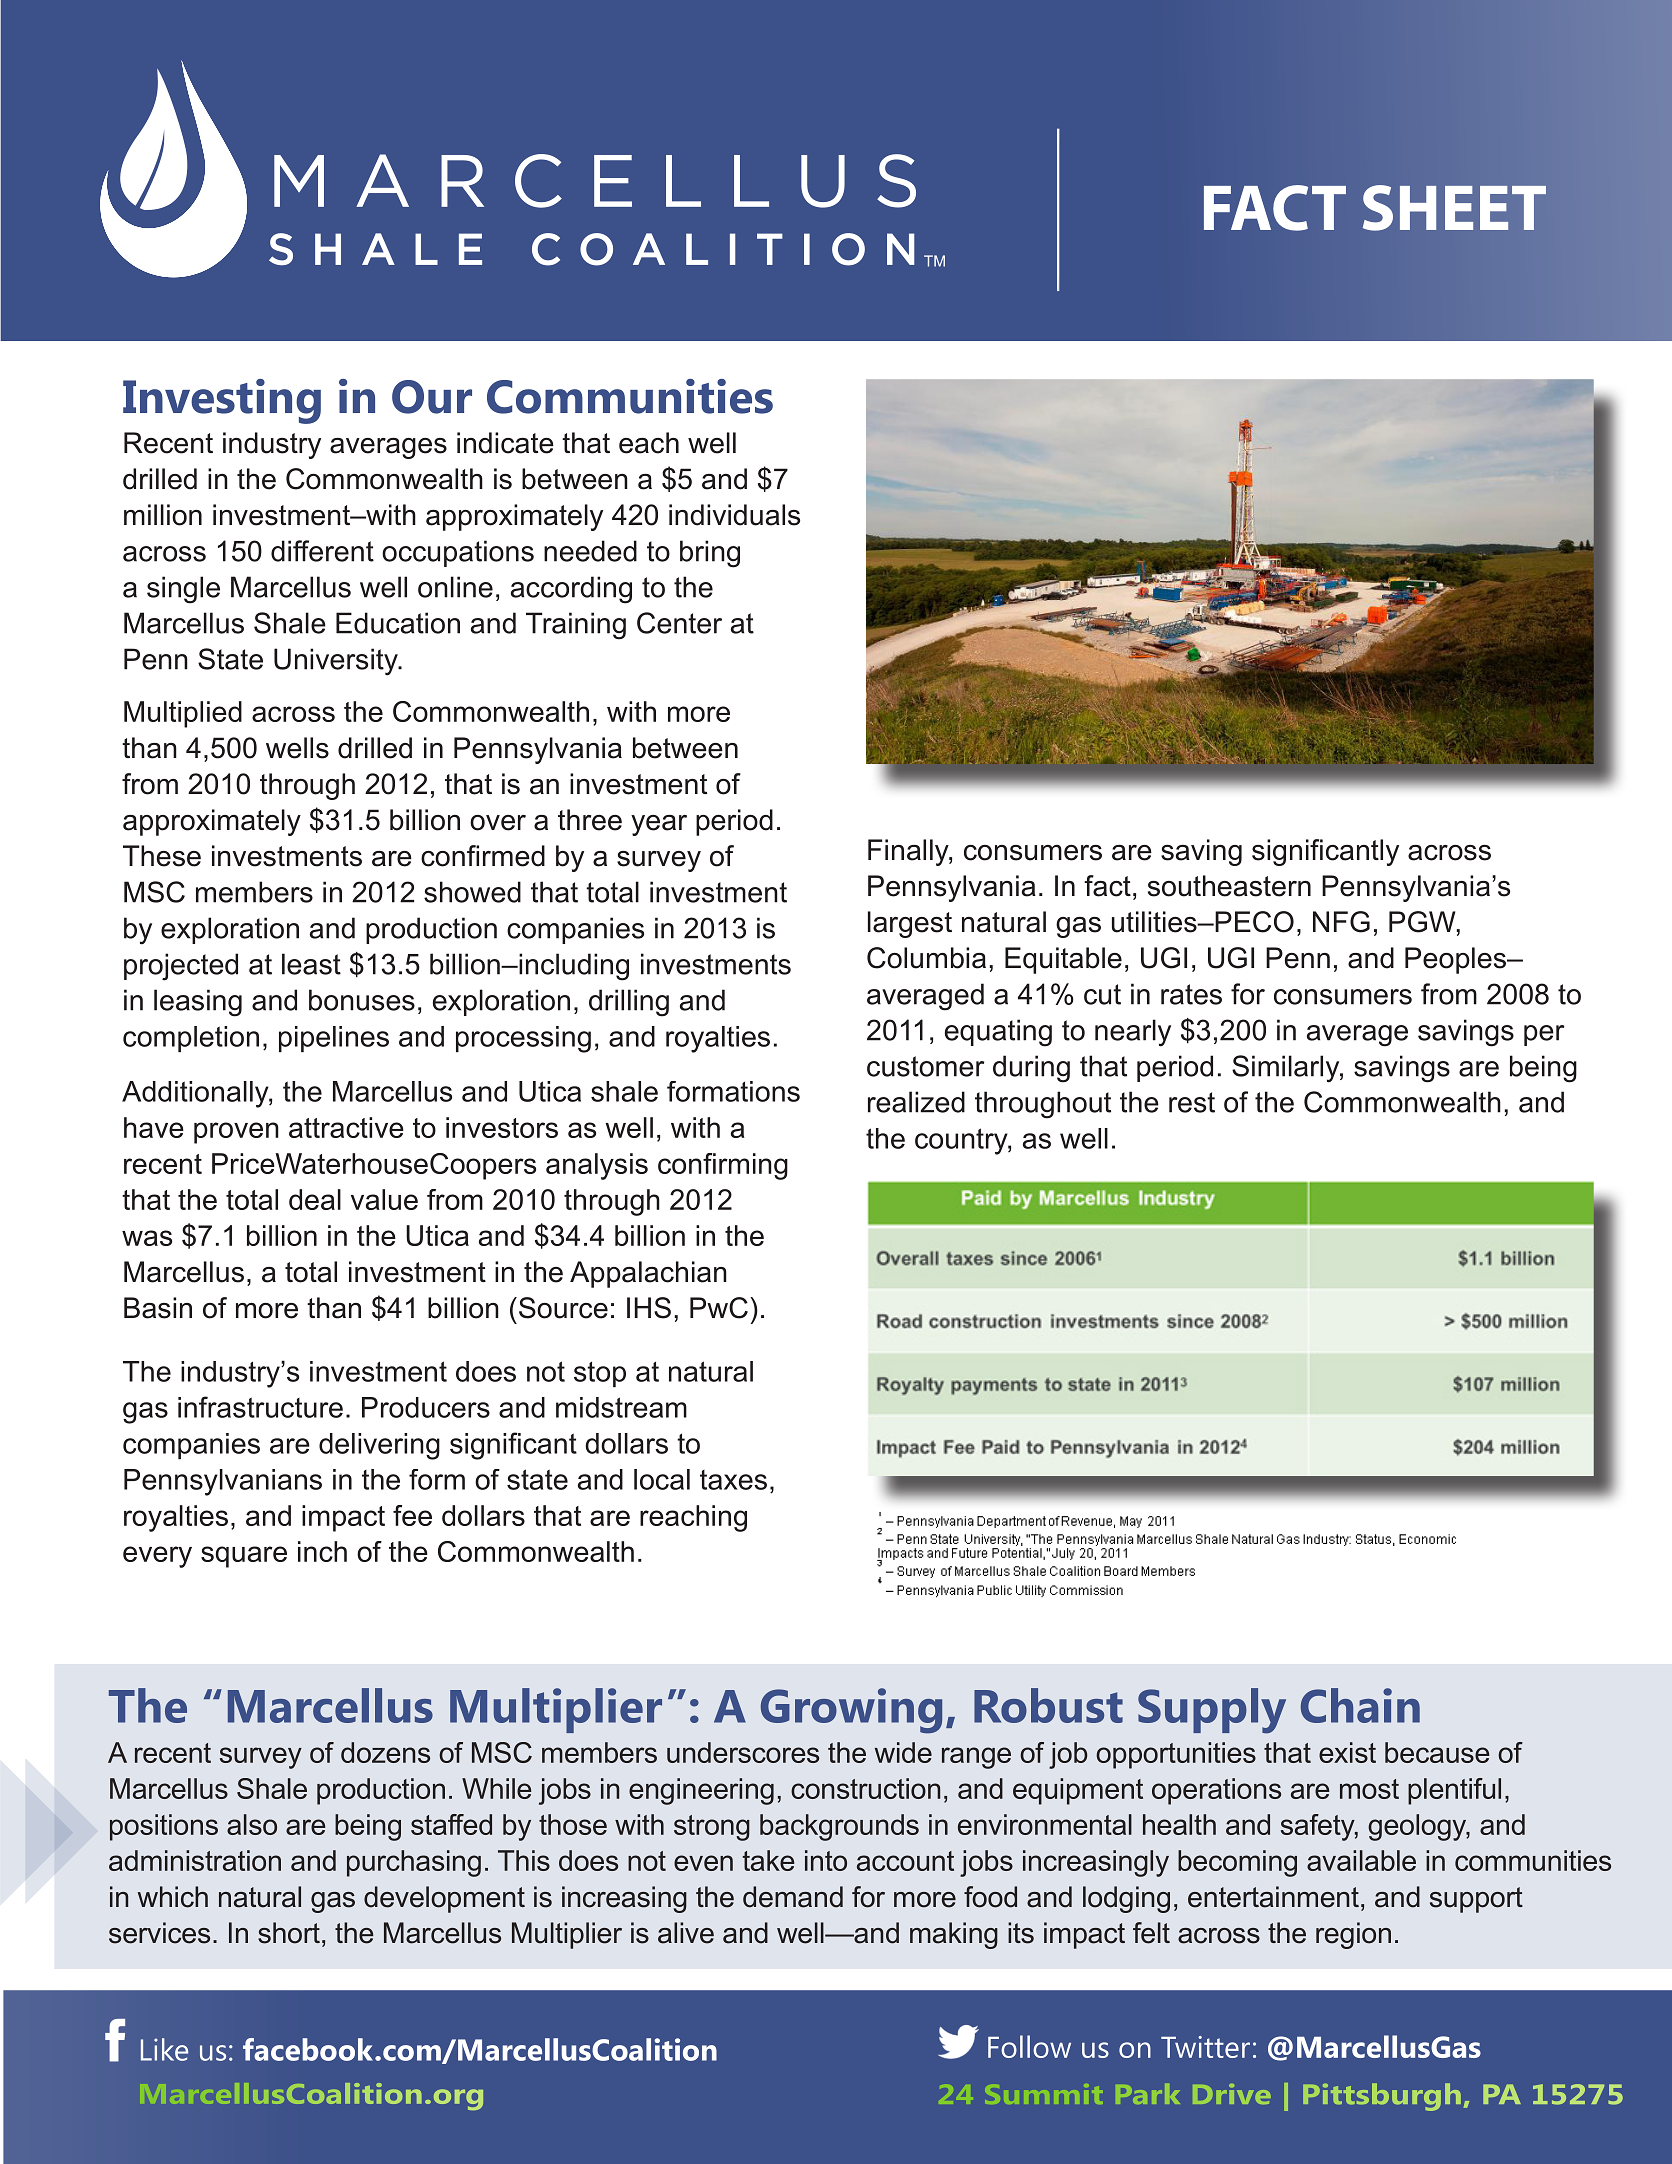 The height and width of the screenshot is (2164, 1672). What do you see at coordinates (1454, 208) in the screenshot?
I see `SHEET` at bounding box center [1454, 208].
